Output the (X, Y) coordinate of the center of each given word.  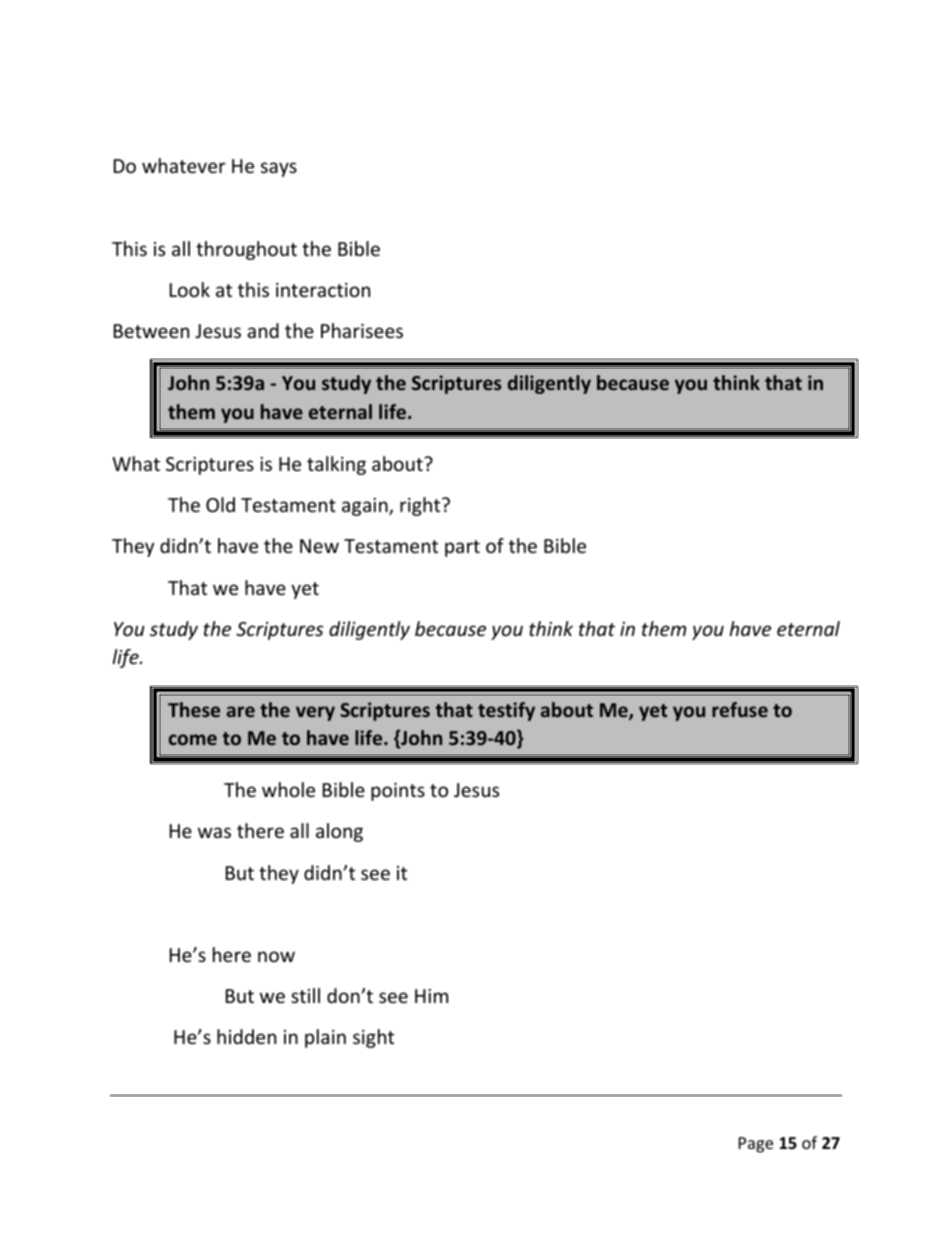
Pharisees (362, 330)
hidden (246, 1036)
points (398, 792)
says (279, 169)
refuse (740, 709)
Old (220, 504)
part (462, 548)
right (421, 506)
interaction (323, 290)
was (214, 832)
